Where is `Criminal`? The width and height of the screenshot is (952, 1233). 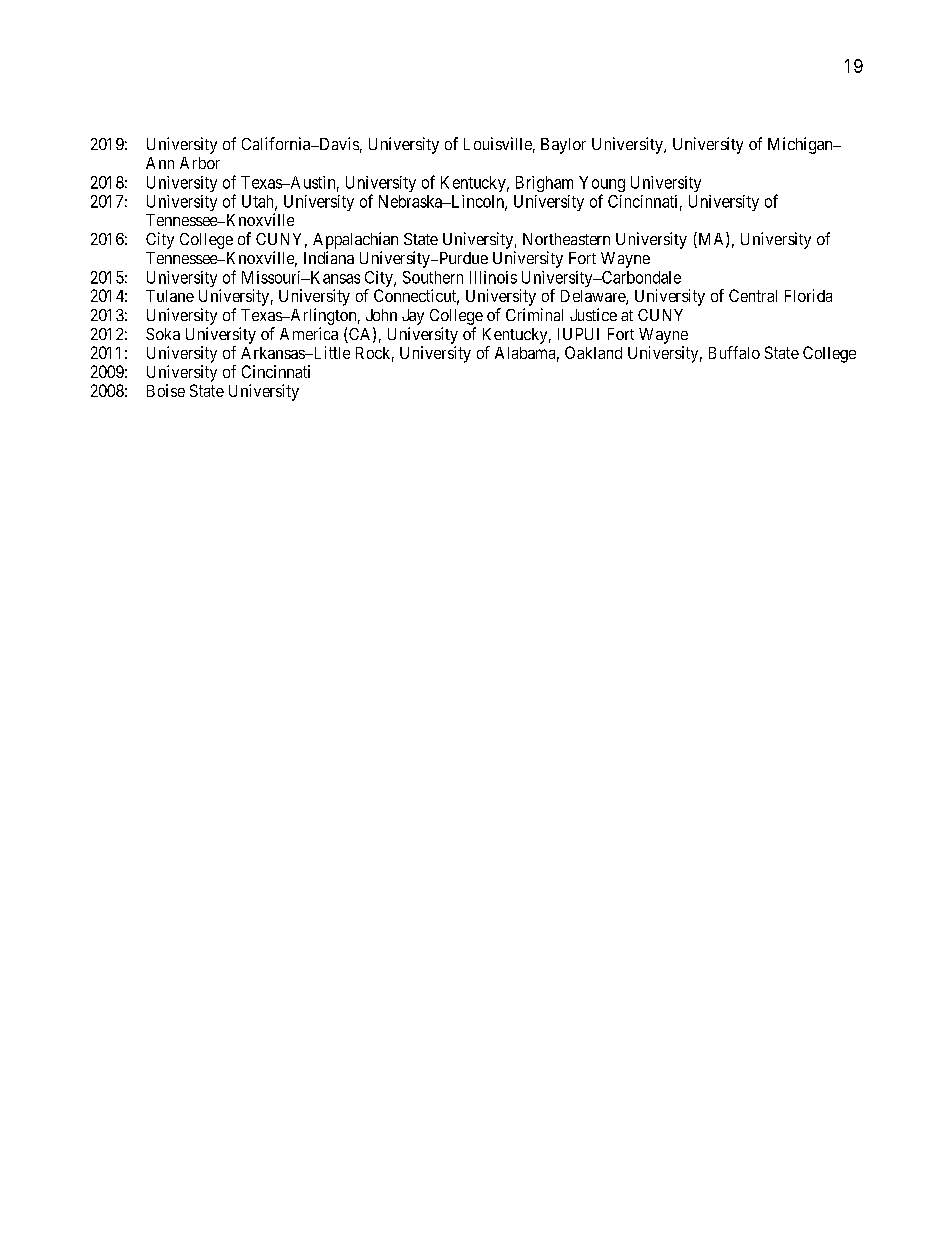
Criminal is located at coordinates (534, 314).
